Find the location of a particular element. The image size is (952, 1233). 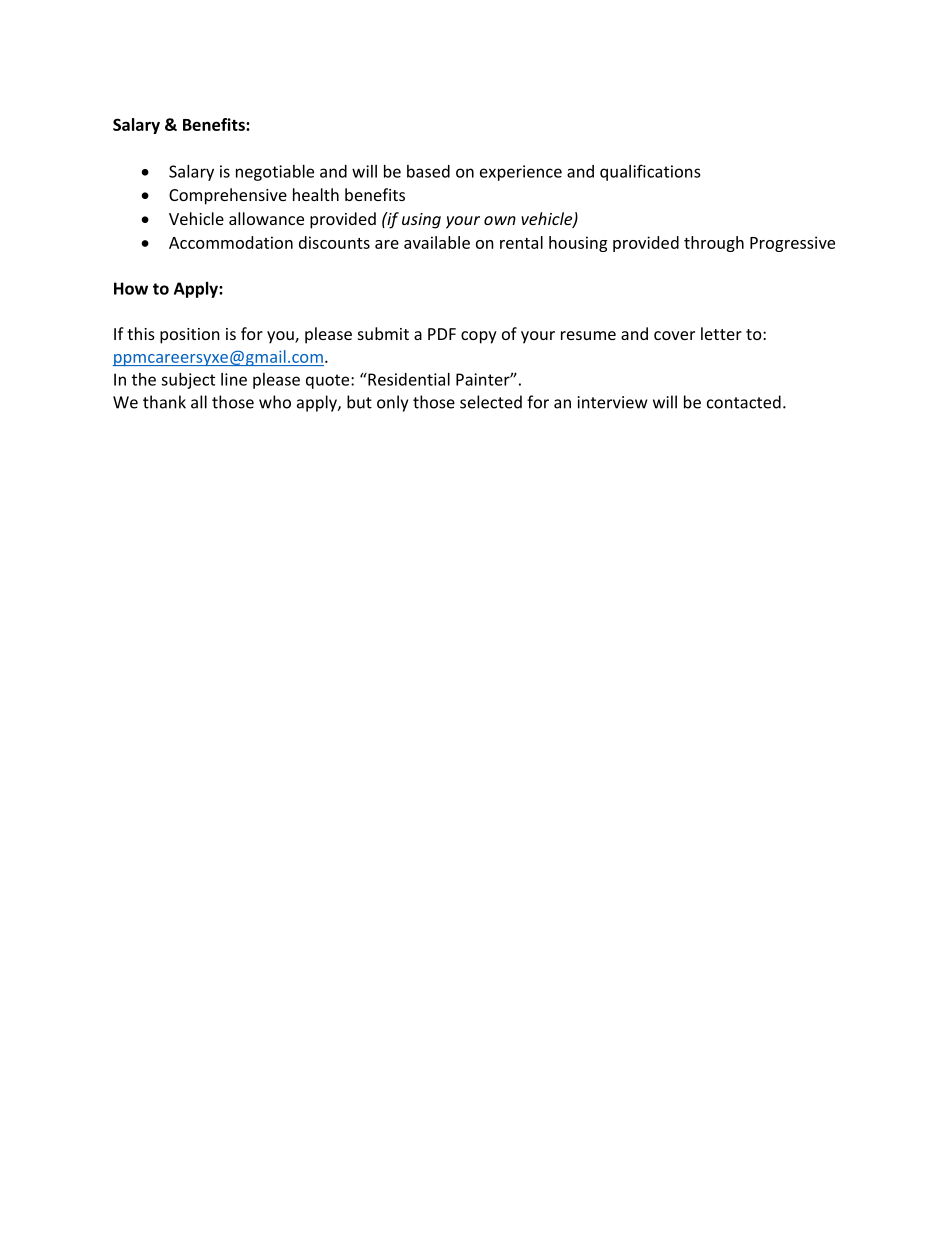

selected is located at coordinates (491, 402).
